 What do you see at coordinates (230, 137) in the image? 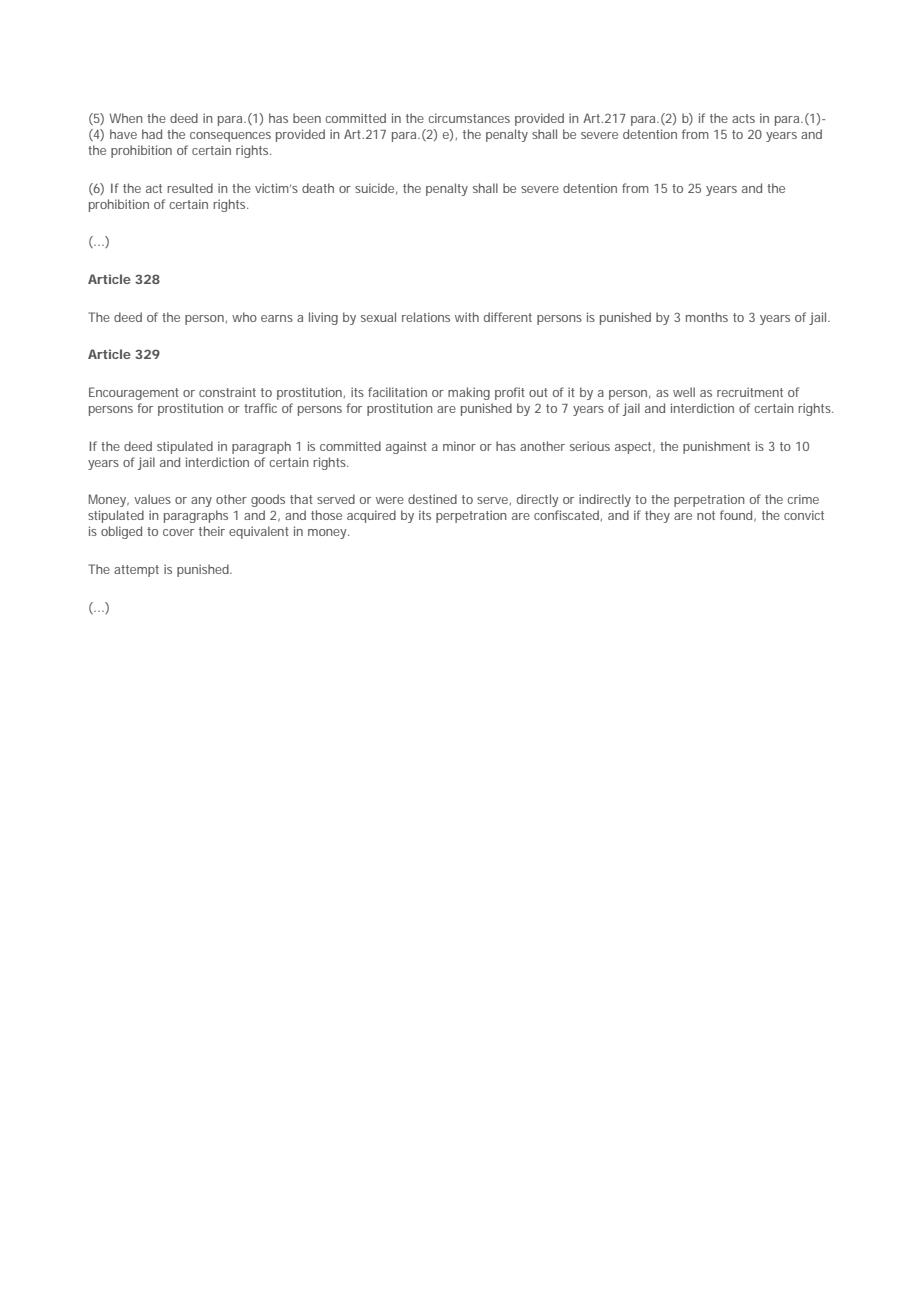
I see `consequences` at bounding box center [230, 137].
